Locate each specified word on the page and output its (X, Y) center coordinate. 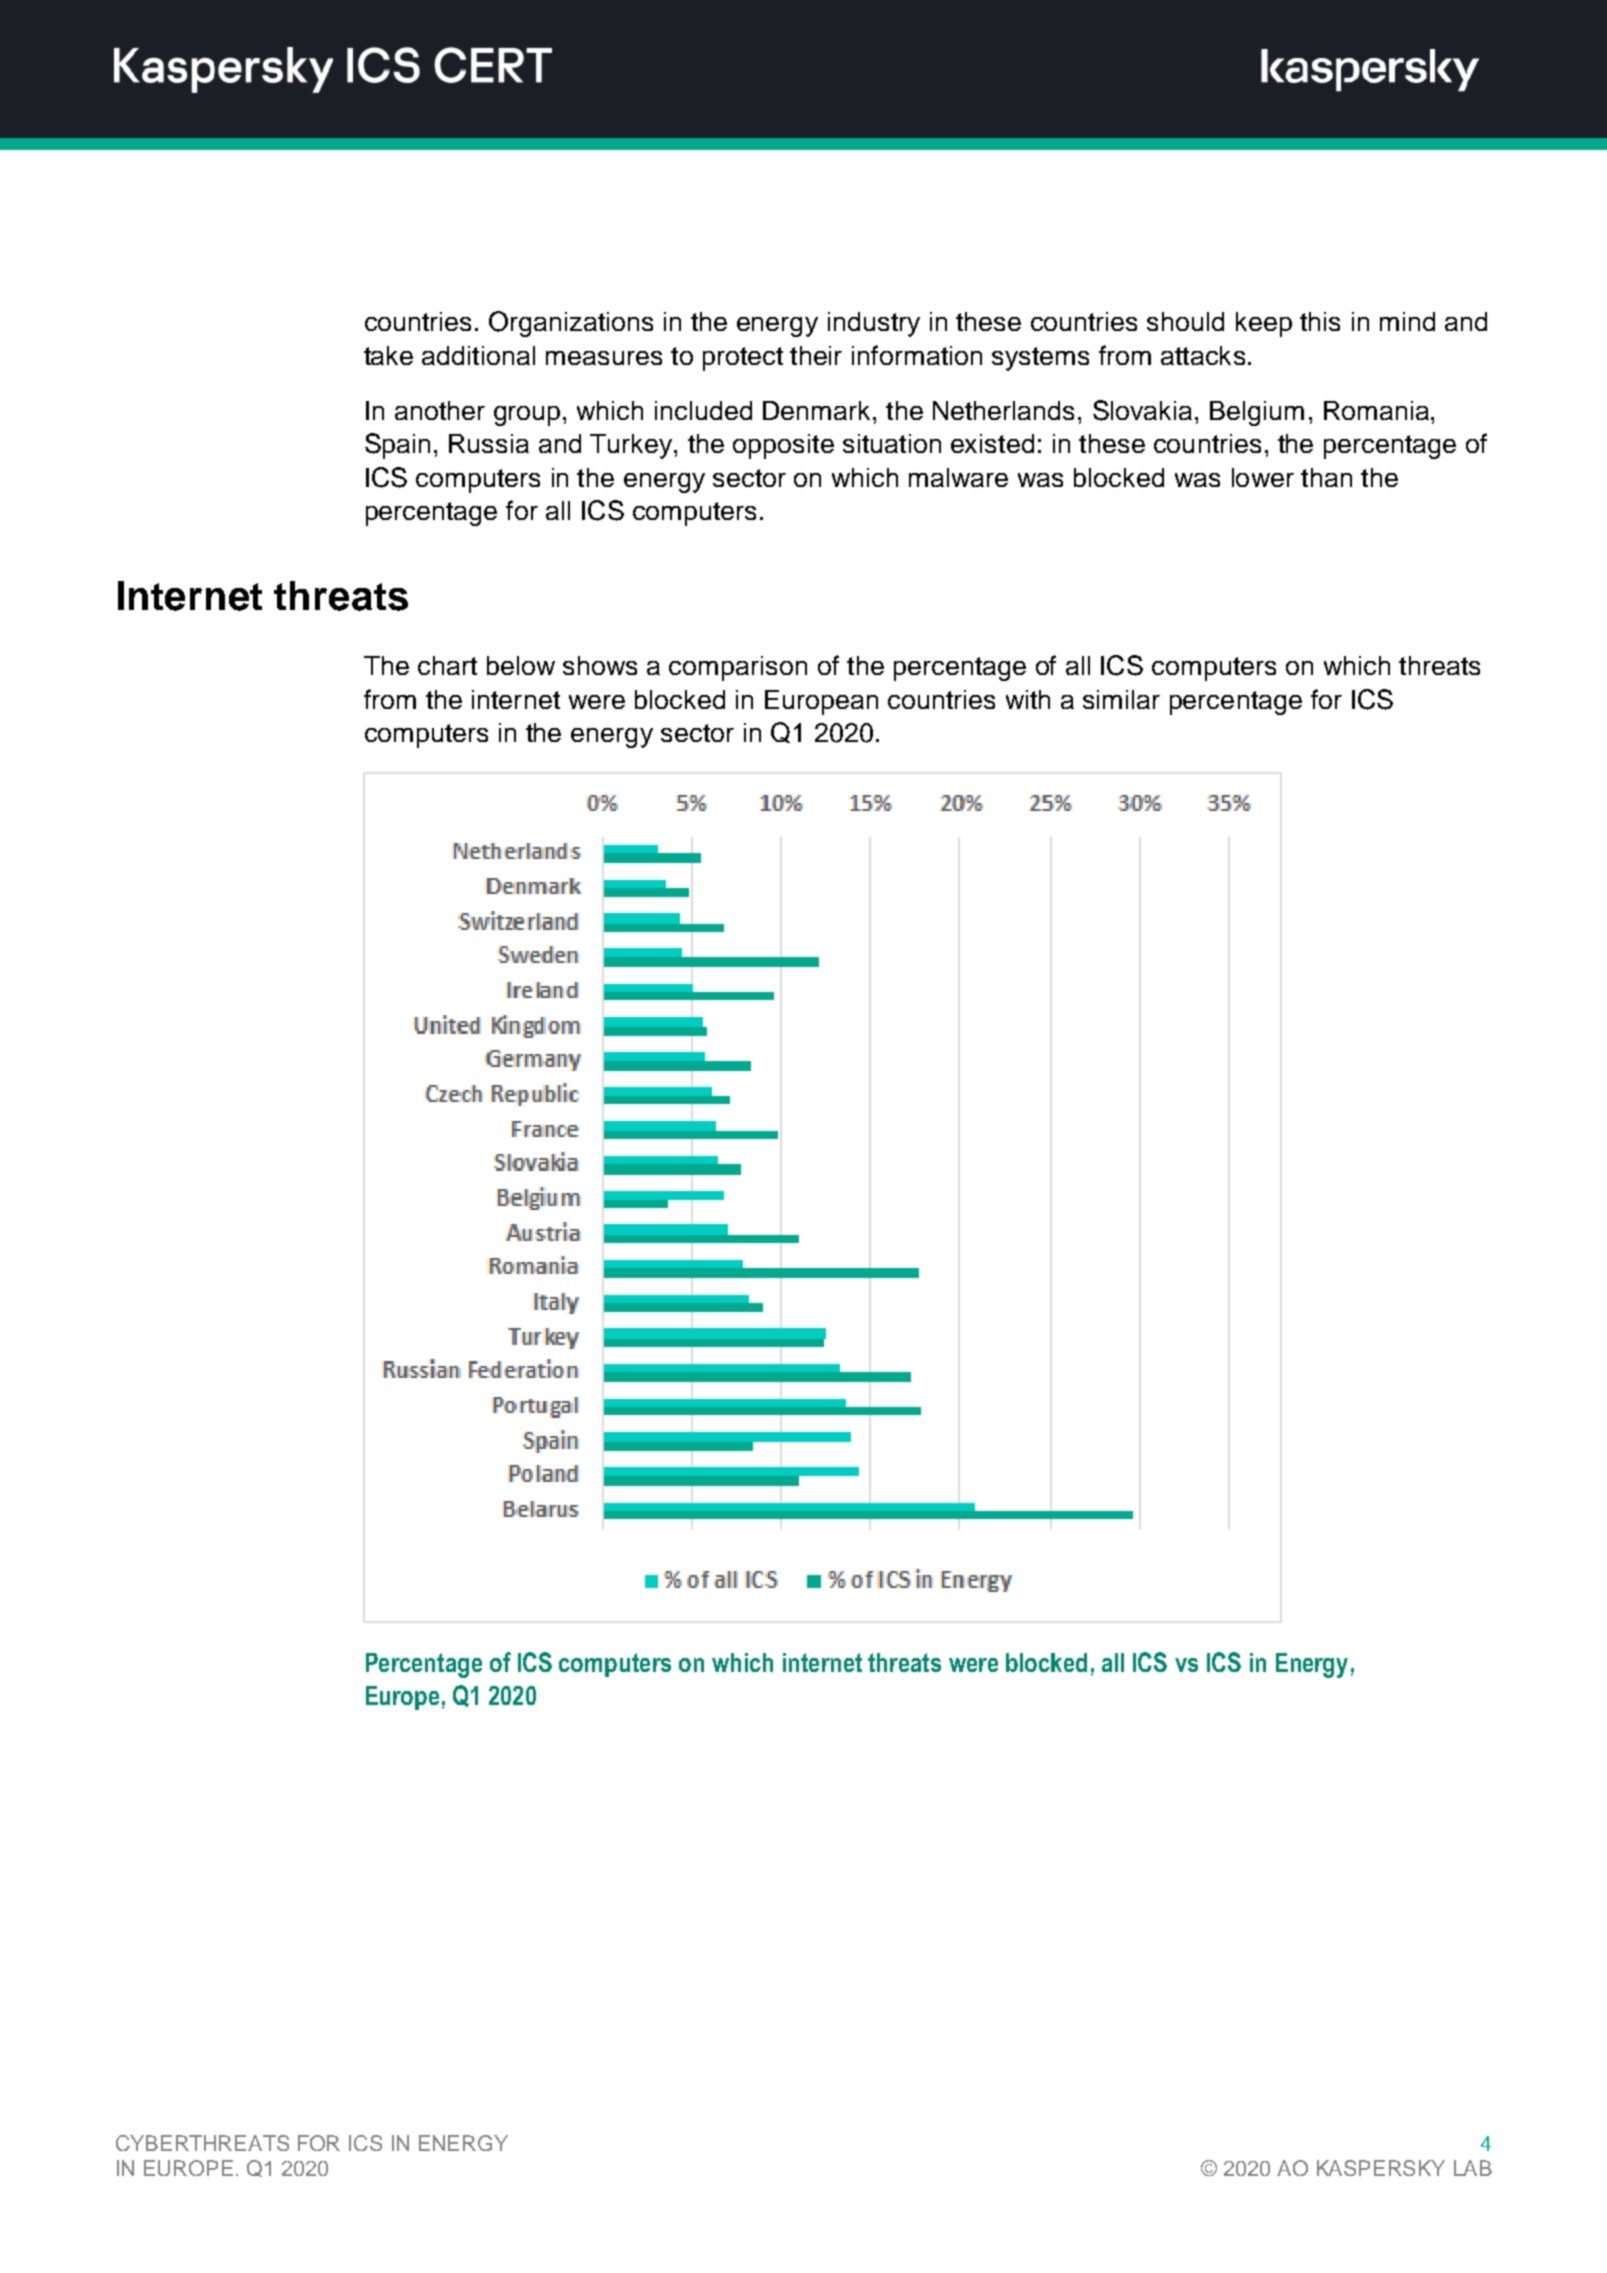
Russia (489, 443)
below (521, 665)
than (1326, 477)
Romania (1376, 410)
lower (1263, 477)
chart (447, 665)
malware (958, 477)
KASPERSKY (1381, 2168)
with (1028, 699)
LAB (1473, 2168)
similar (1121, 699)
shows (600, 665)
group (527, 416)
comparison (738, 668)
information (917, 355)
